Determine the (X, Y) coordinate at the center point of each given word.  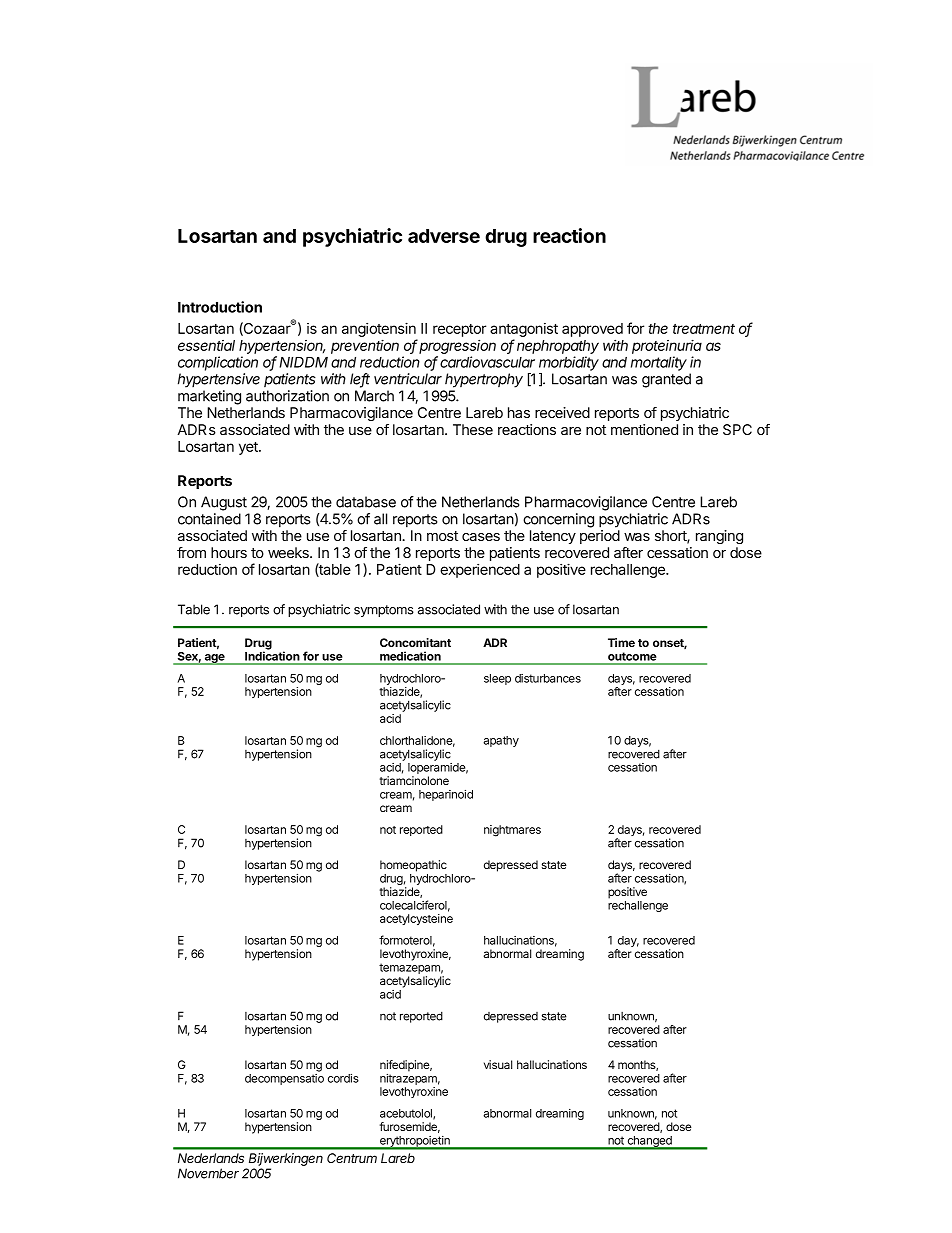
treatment (704, 329)
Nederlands (211, 1158)
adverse (444, 236)
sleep (497, 679)
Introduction (220, 307)
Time (621, 642)
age (214, 659)
